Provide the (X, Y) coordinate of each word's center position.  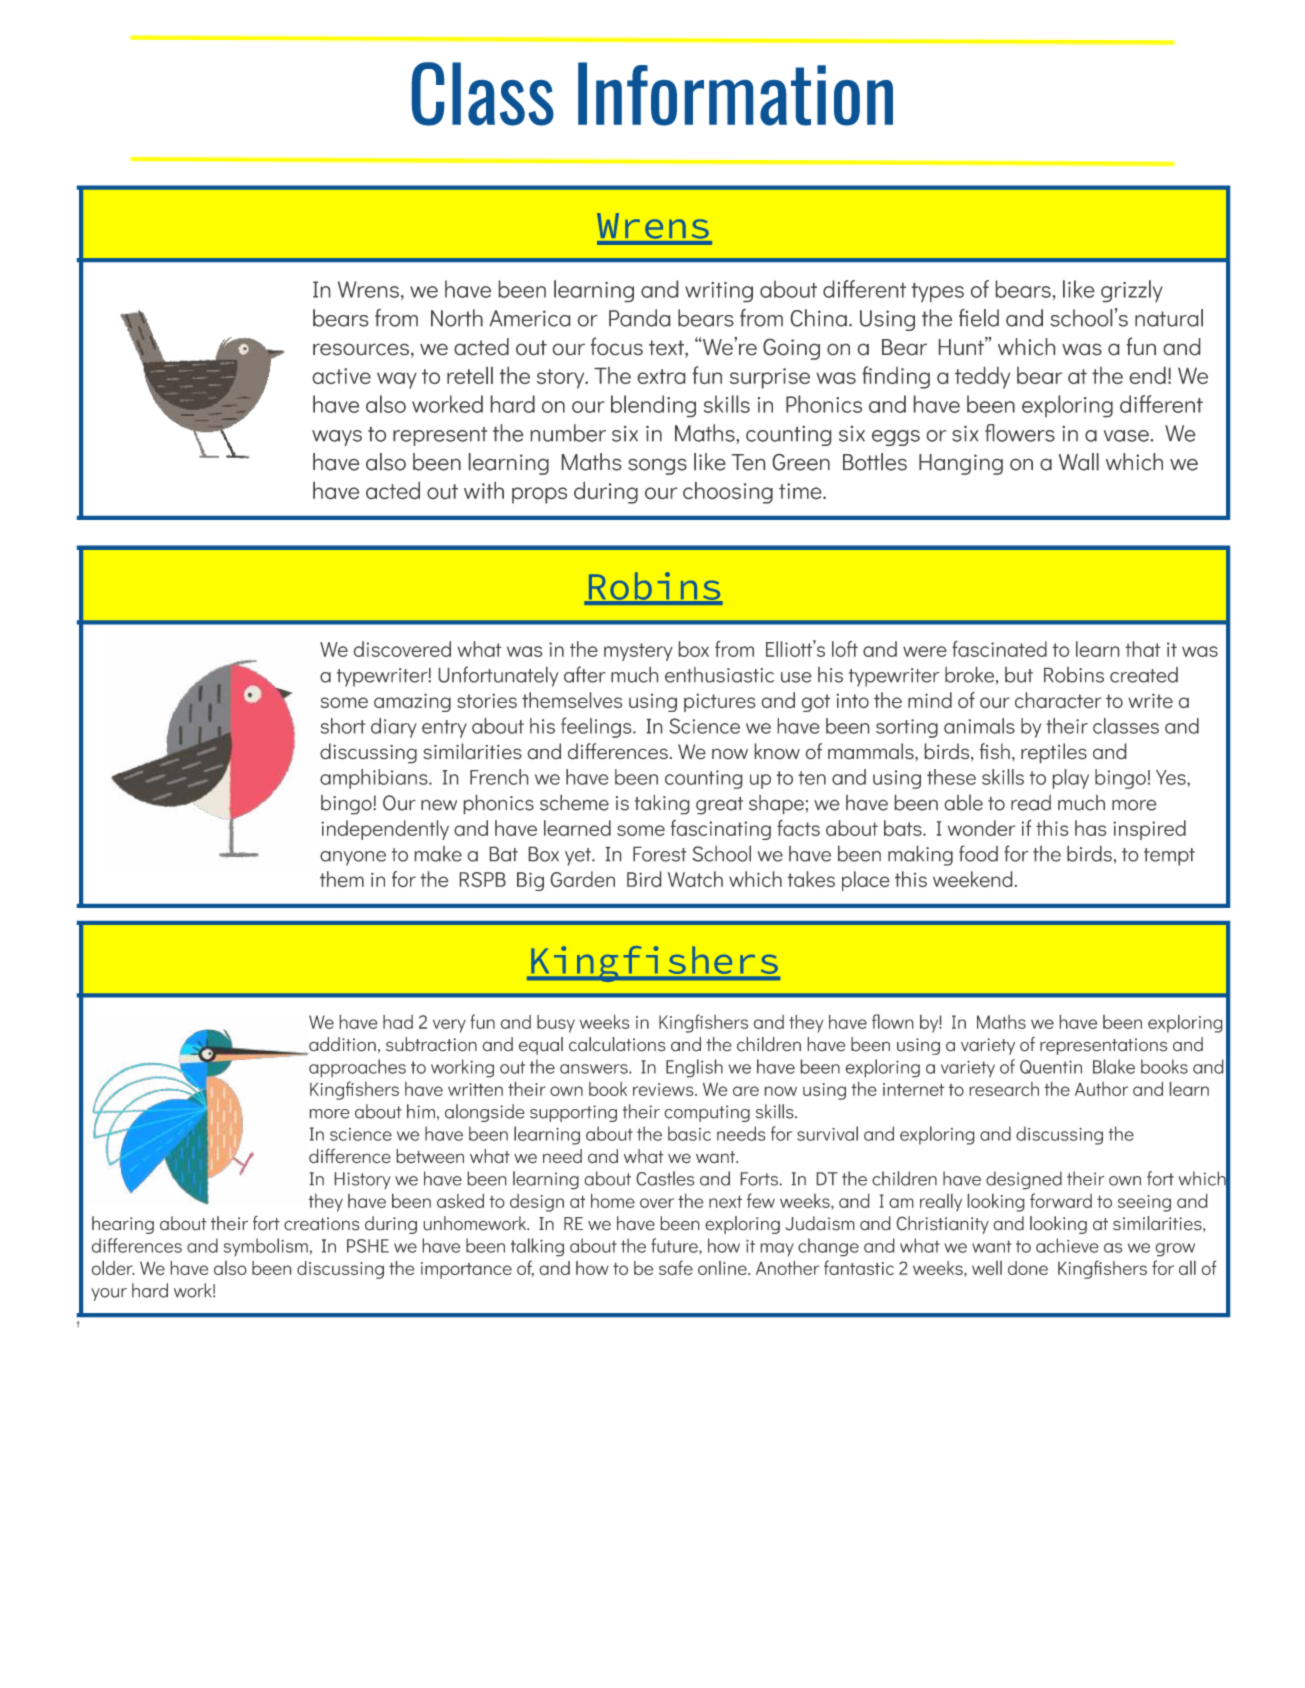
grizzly (1132, 291)
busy (556, 1024)
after (585, 674)
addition (341, 1045)
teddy (982, 378)
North (457, 318)
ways (337, 438)
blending (653, 406)
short (343, 726)
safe (676, 1267)
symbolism (266, 1247)
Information (735, 94)
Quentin (1051, 1067)
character (1058, 700)
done (1028, 1268)
